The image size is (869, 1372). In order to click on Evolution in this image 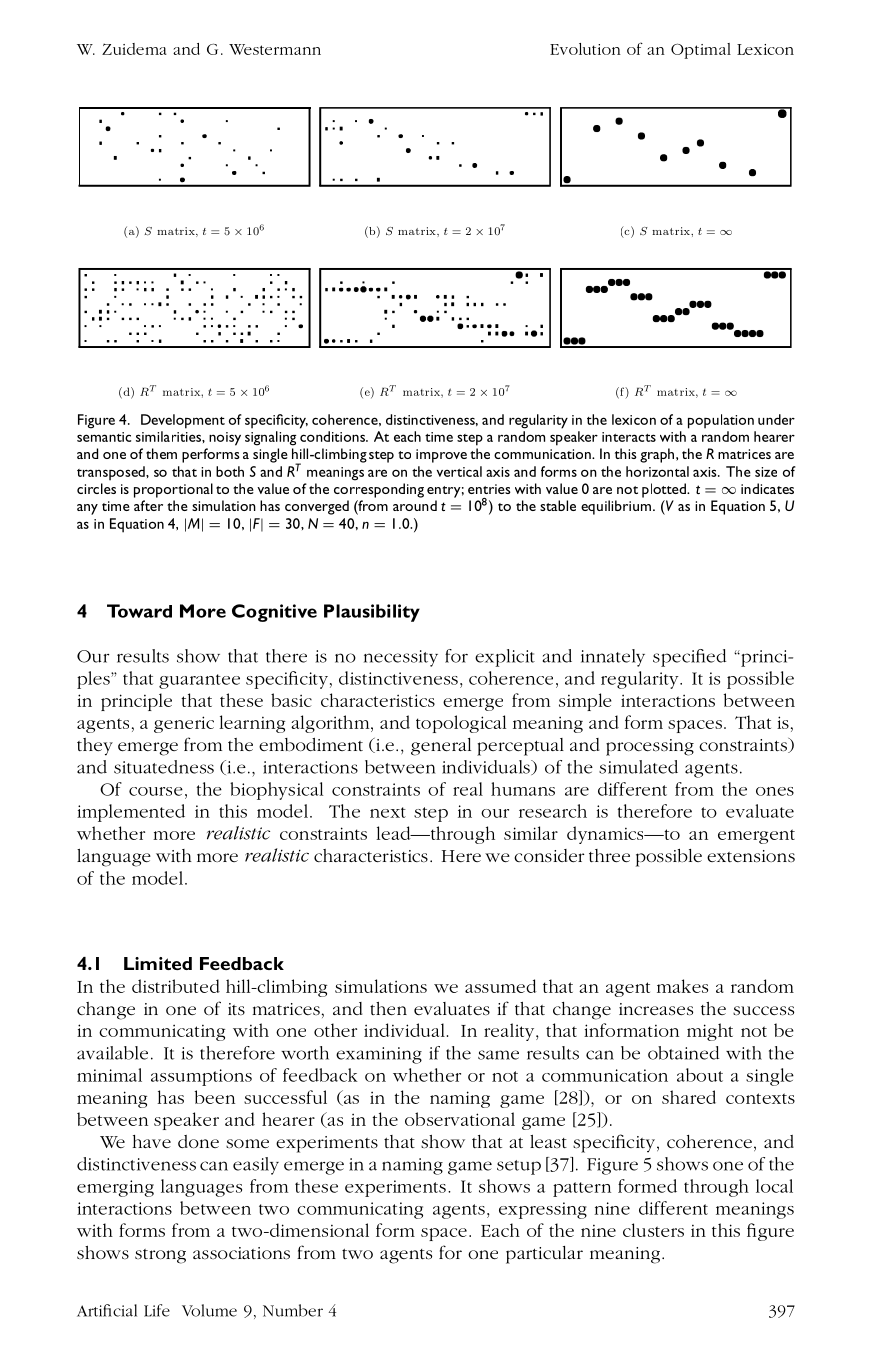, I will do `click(585, 49)`.
